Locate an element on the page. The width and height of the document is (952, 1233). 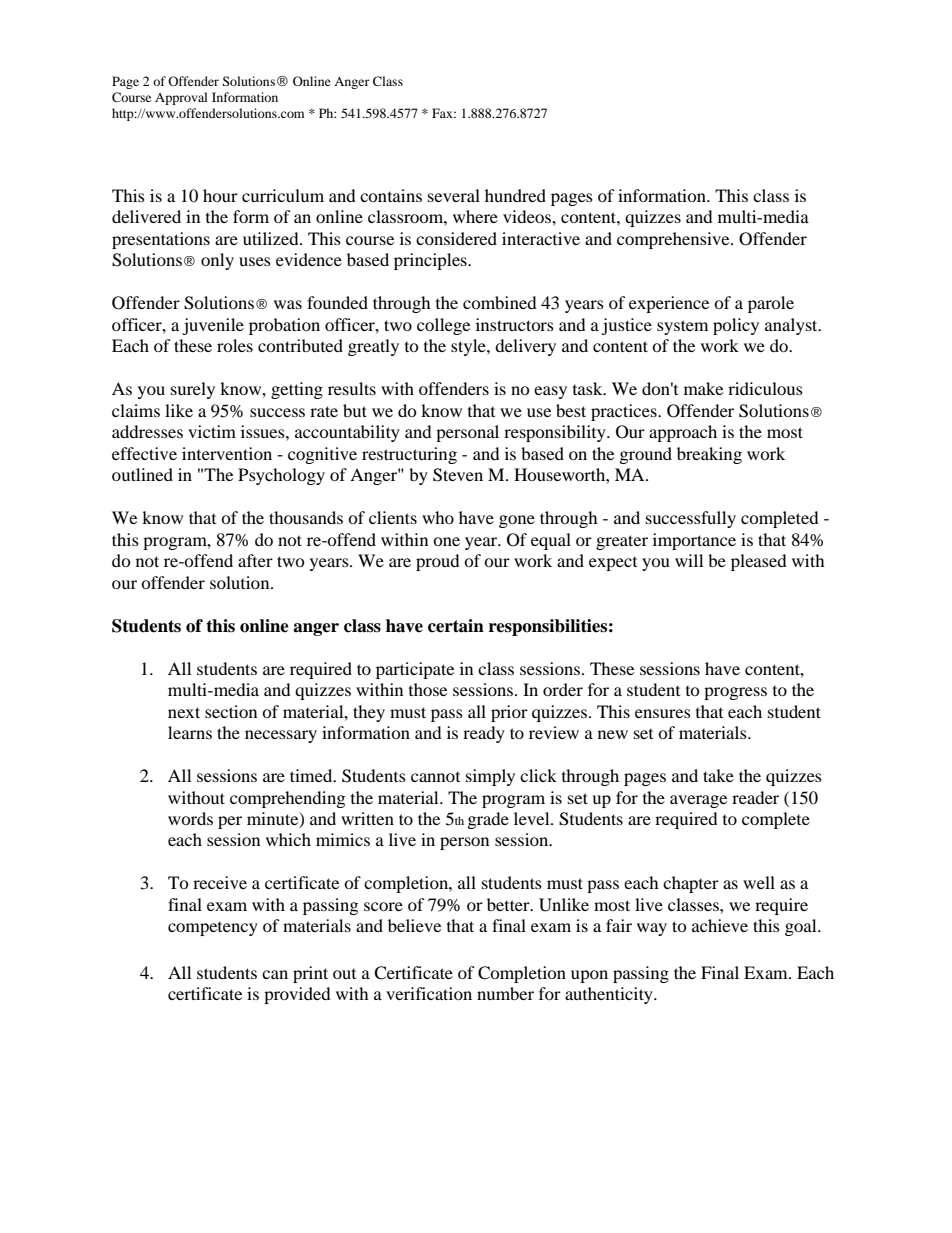
Approval is located at coordinates (181, 98).
